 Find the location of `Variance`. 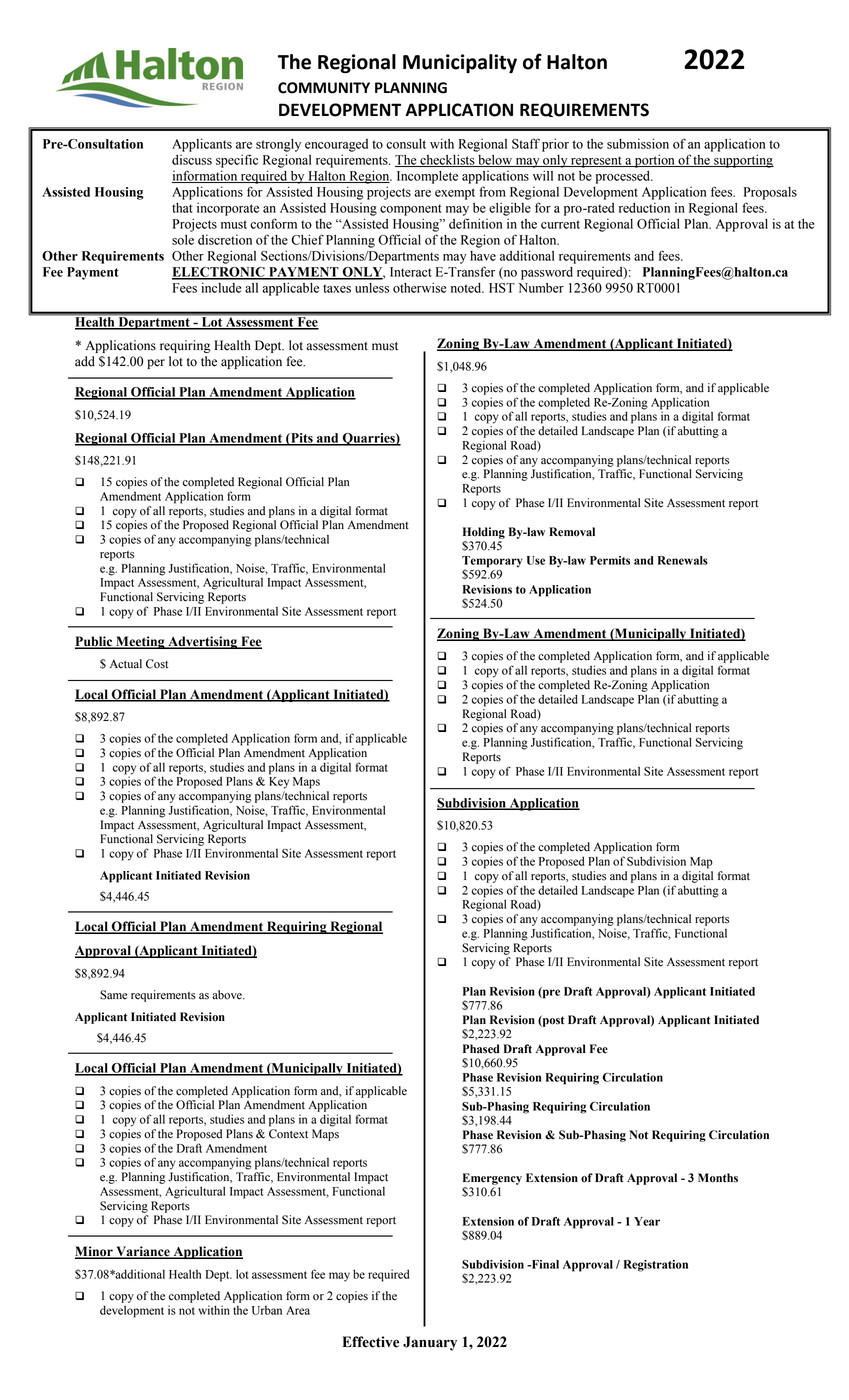

Variance is located at coordinates (143, 1252).
